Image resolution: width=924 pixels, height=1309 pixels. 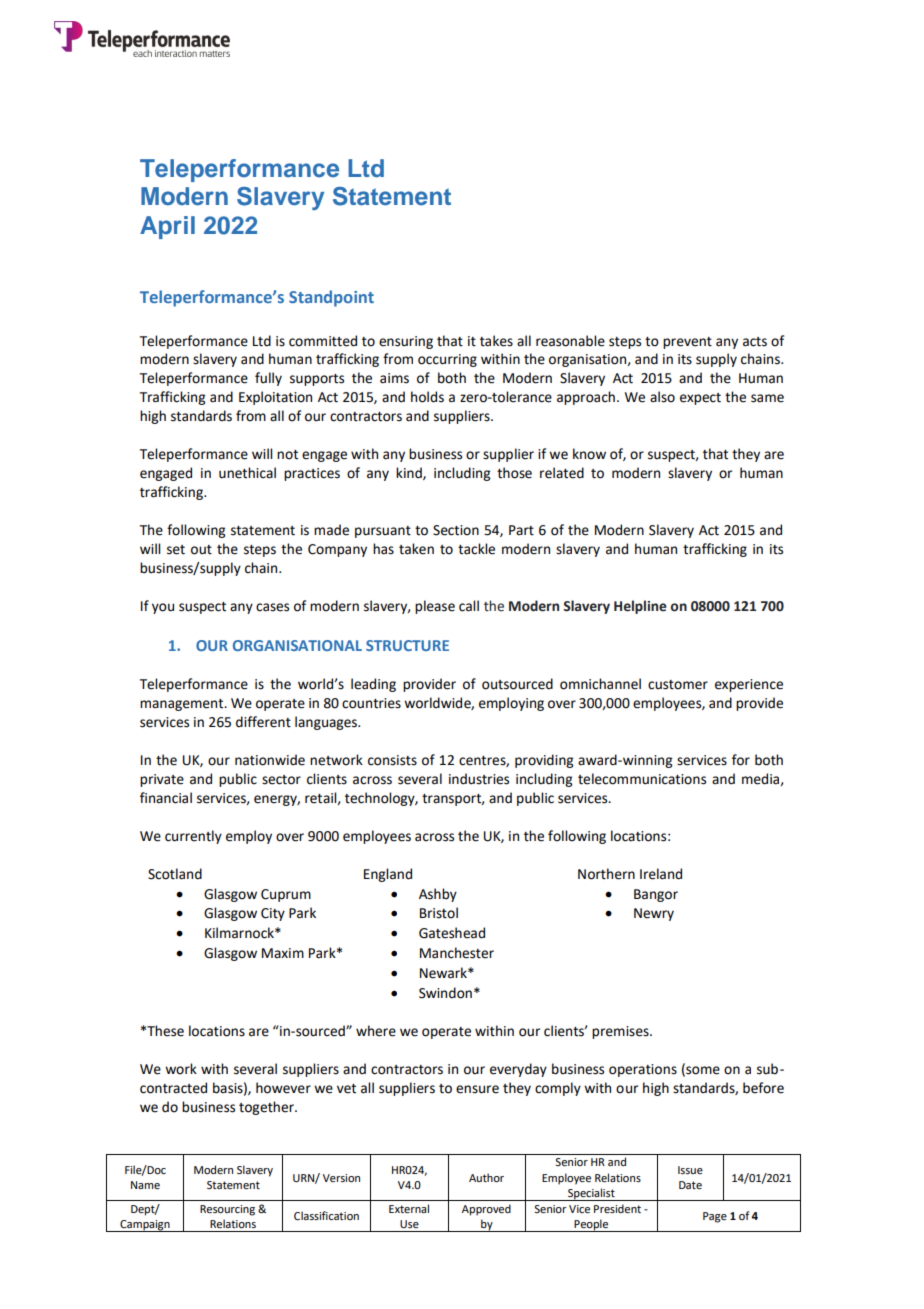 What do you see at coordinates (263, 722) in the image?
I see `different` at bounding box center [263, 722].
